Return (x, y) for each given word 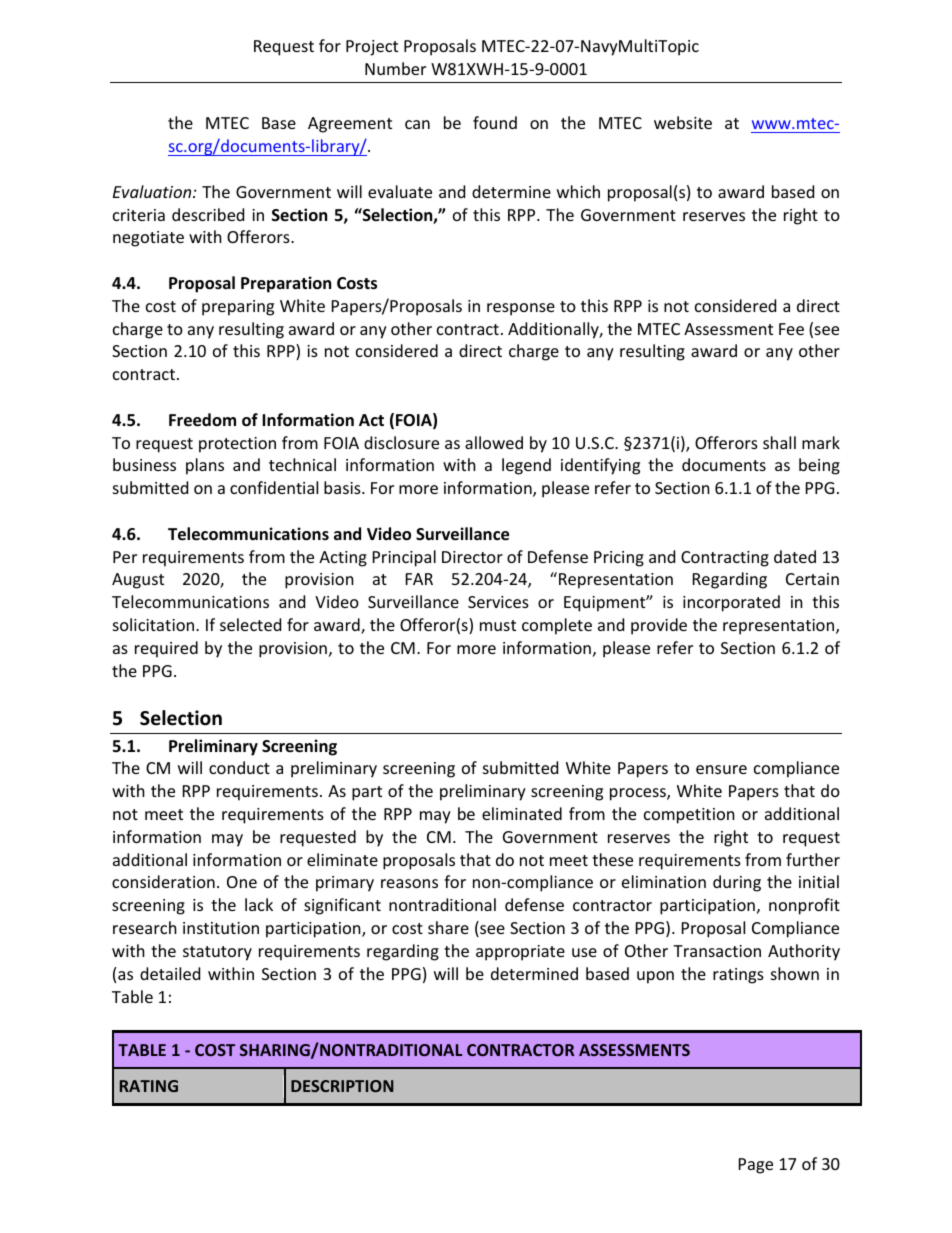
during (737, 883)
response (521, 309)
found (495, 122)
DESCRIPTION (342, 1086)
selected (250, 624)
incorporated (731, 603)
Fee (791, 329)
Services (498, 602)
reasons (409, 883)
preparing (238, 308)
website (683, 122)
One (242, 882)
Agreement (350, 125)
